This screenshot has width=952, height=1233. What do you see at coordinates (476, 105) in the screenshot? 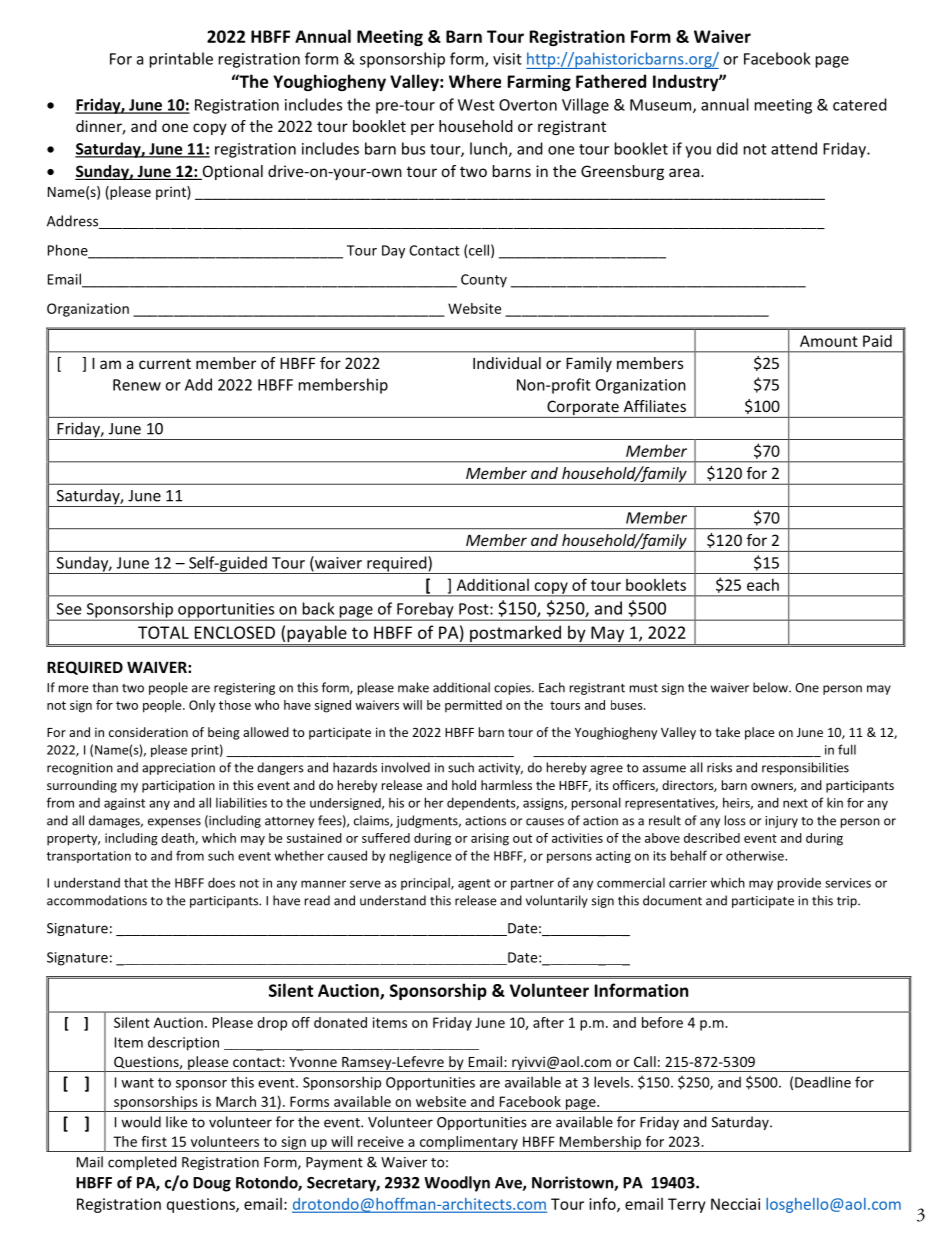
I see `West` at bounding box center [476, 105].
